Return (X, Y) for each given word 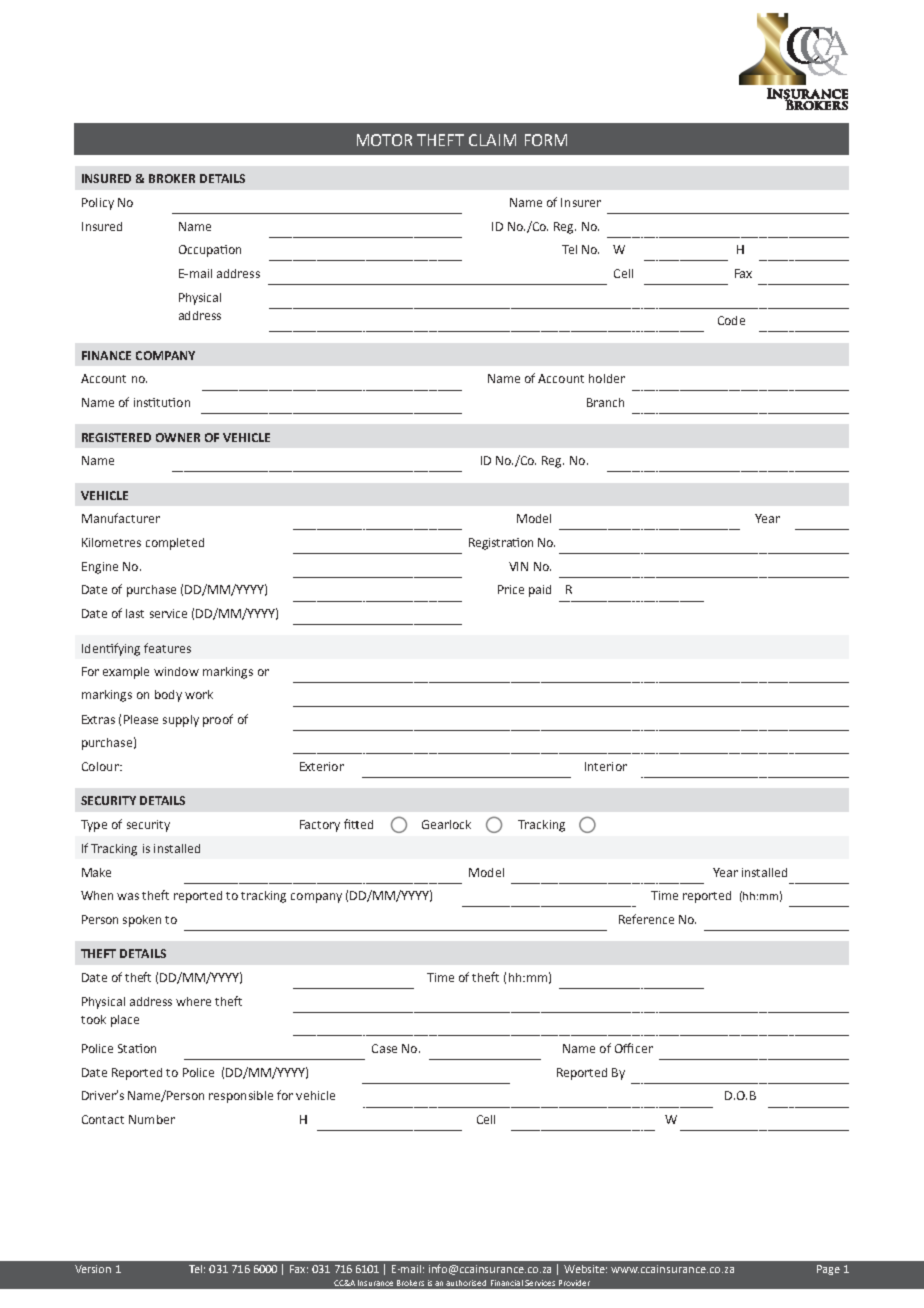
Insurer (581, 202)
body (168, 696)
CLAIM (492, 140)
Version (93, 1269)
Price (511, 589)
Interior (606, 766)
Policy (98, 204)
